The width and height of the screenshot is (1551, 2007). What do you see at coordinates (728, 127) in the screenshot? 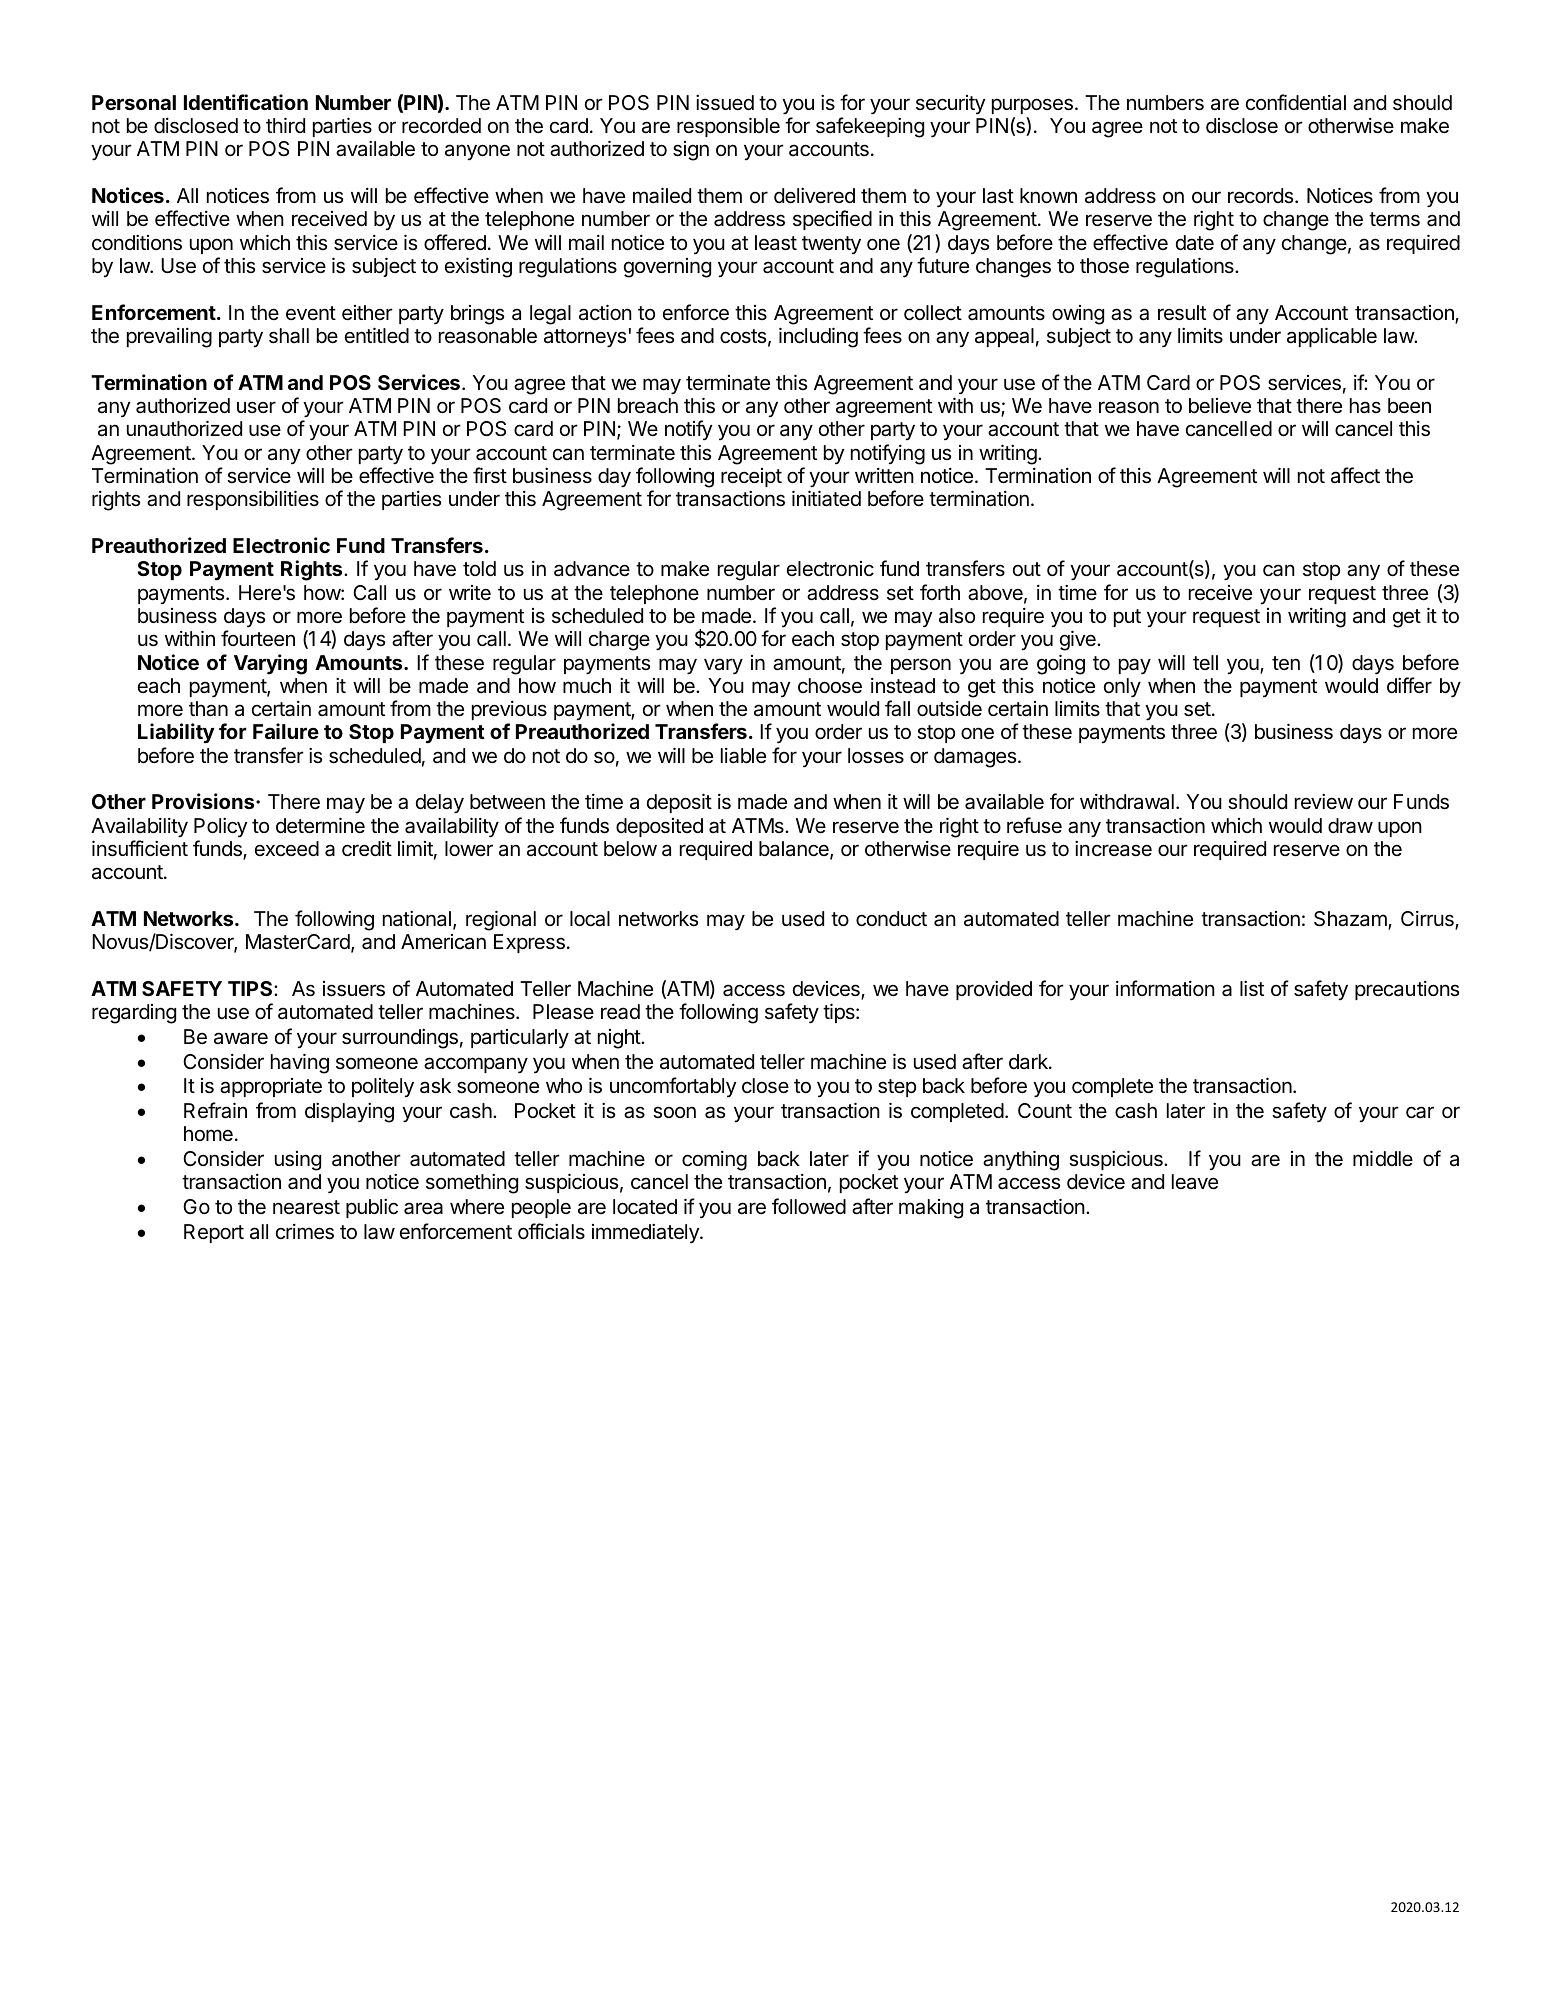
I see `responsible` at bounding box center [728, 127].
